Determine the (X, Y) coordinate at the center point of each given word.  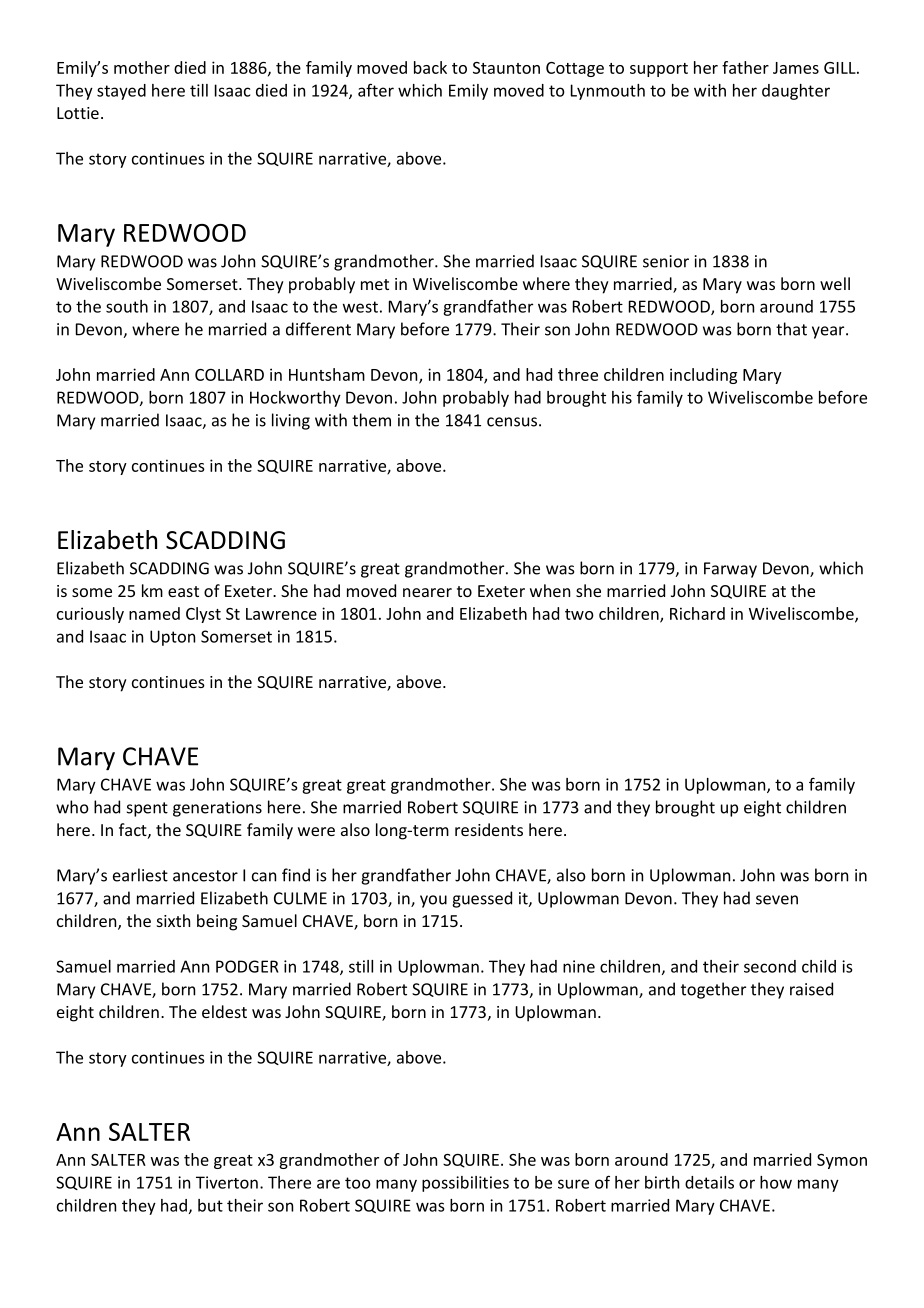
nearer (427, 592)
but (210, 1205)
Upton (172, 638)
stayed (121, 92)
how (776, 1182)
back (430, 67)
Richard (697, 613)
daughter (796, 92)
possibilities (465, 1184)
